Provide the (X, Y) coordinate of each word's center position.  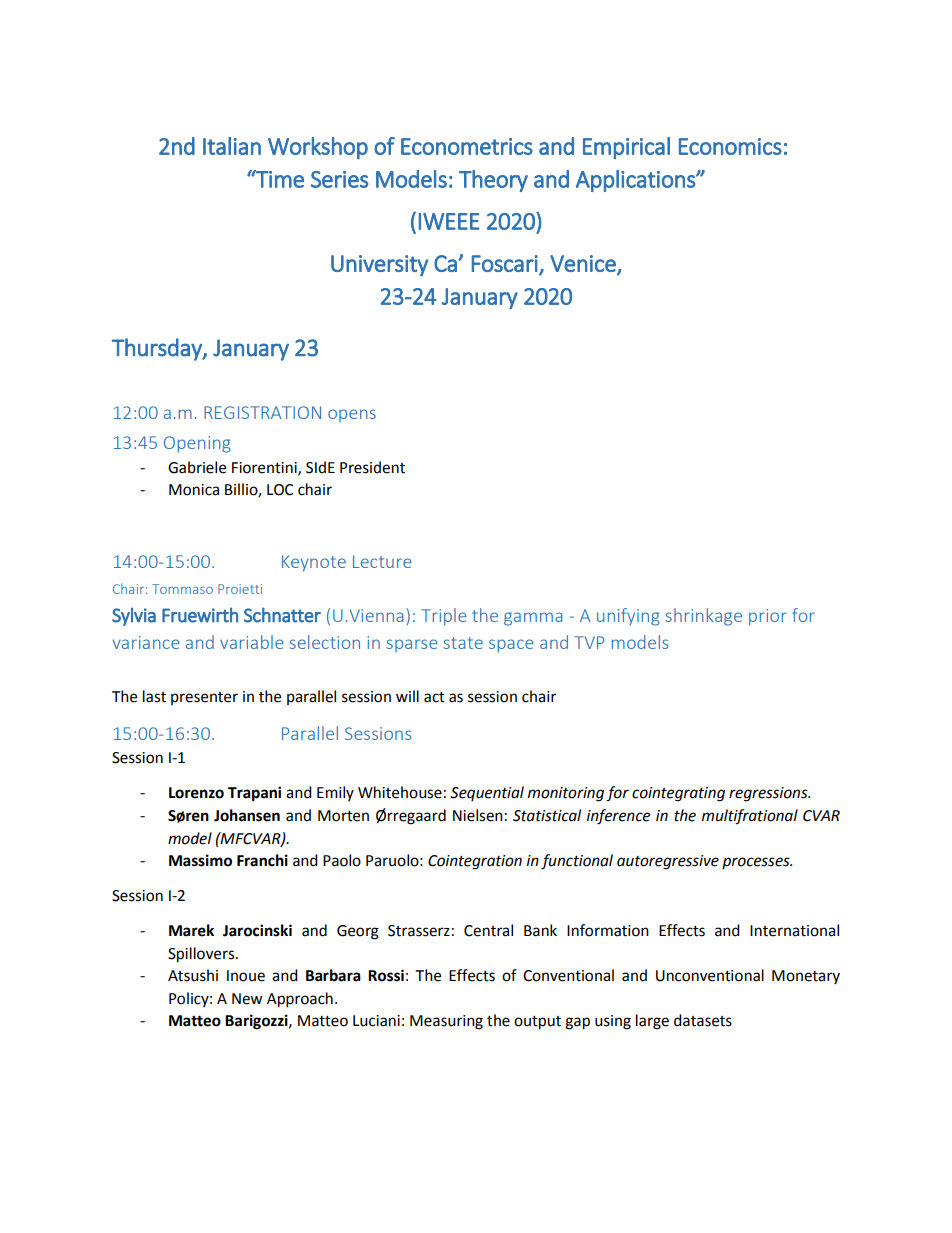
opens (352, 415)
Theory (493, 181)
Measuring (446, 1022)
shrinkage (704, 617)
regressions (769, 794)
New (247, 999)
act (434, 697)
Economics (730, 146)
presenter (204, 698)
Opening (197, 444)
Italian (232, 146)
